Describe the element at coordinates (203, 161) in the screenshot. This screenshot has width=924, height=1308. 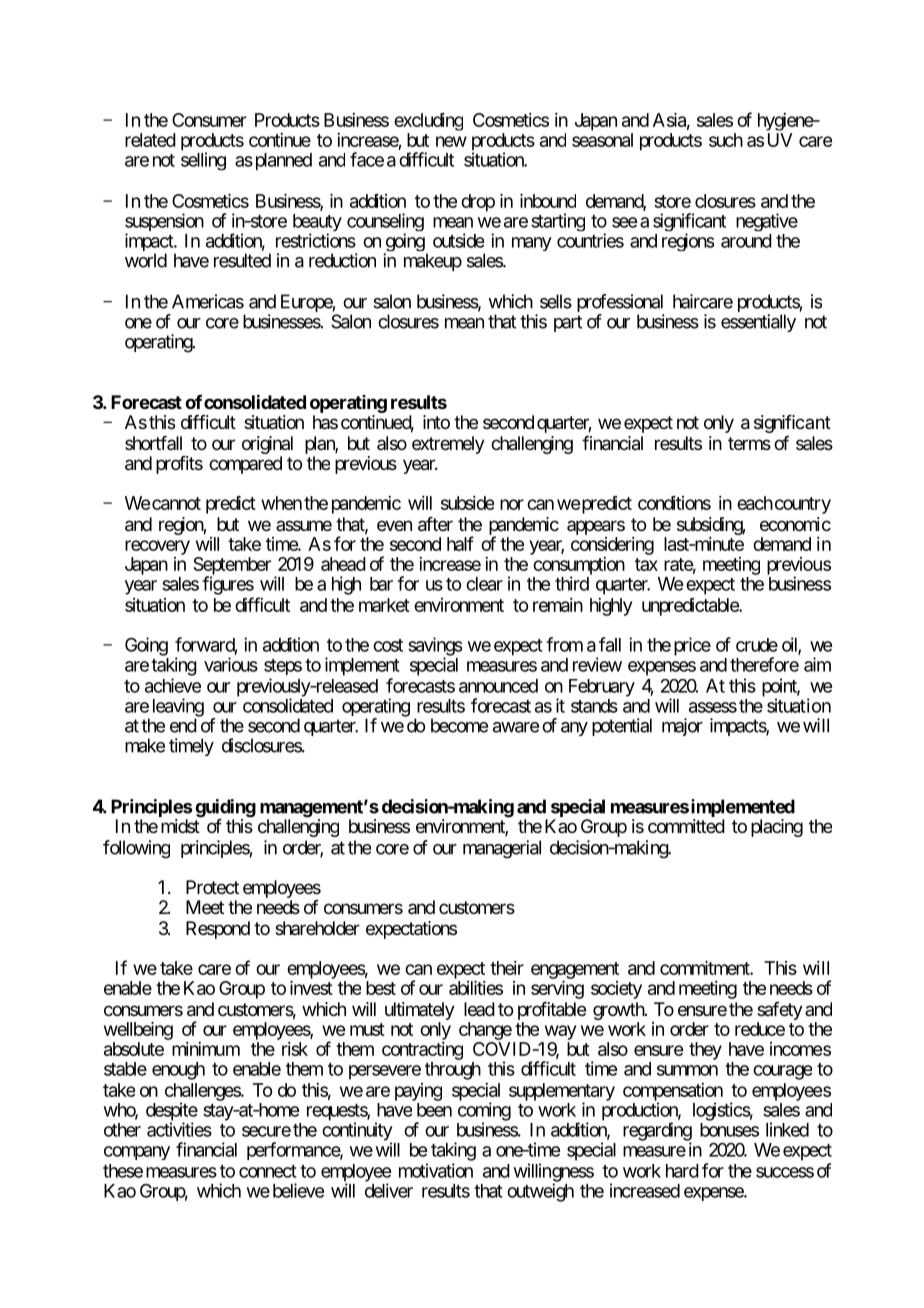
I see `selling` at that location.
